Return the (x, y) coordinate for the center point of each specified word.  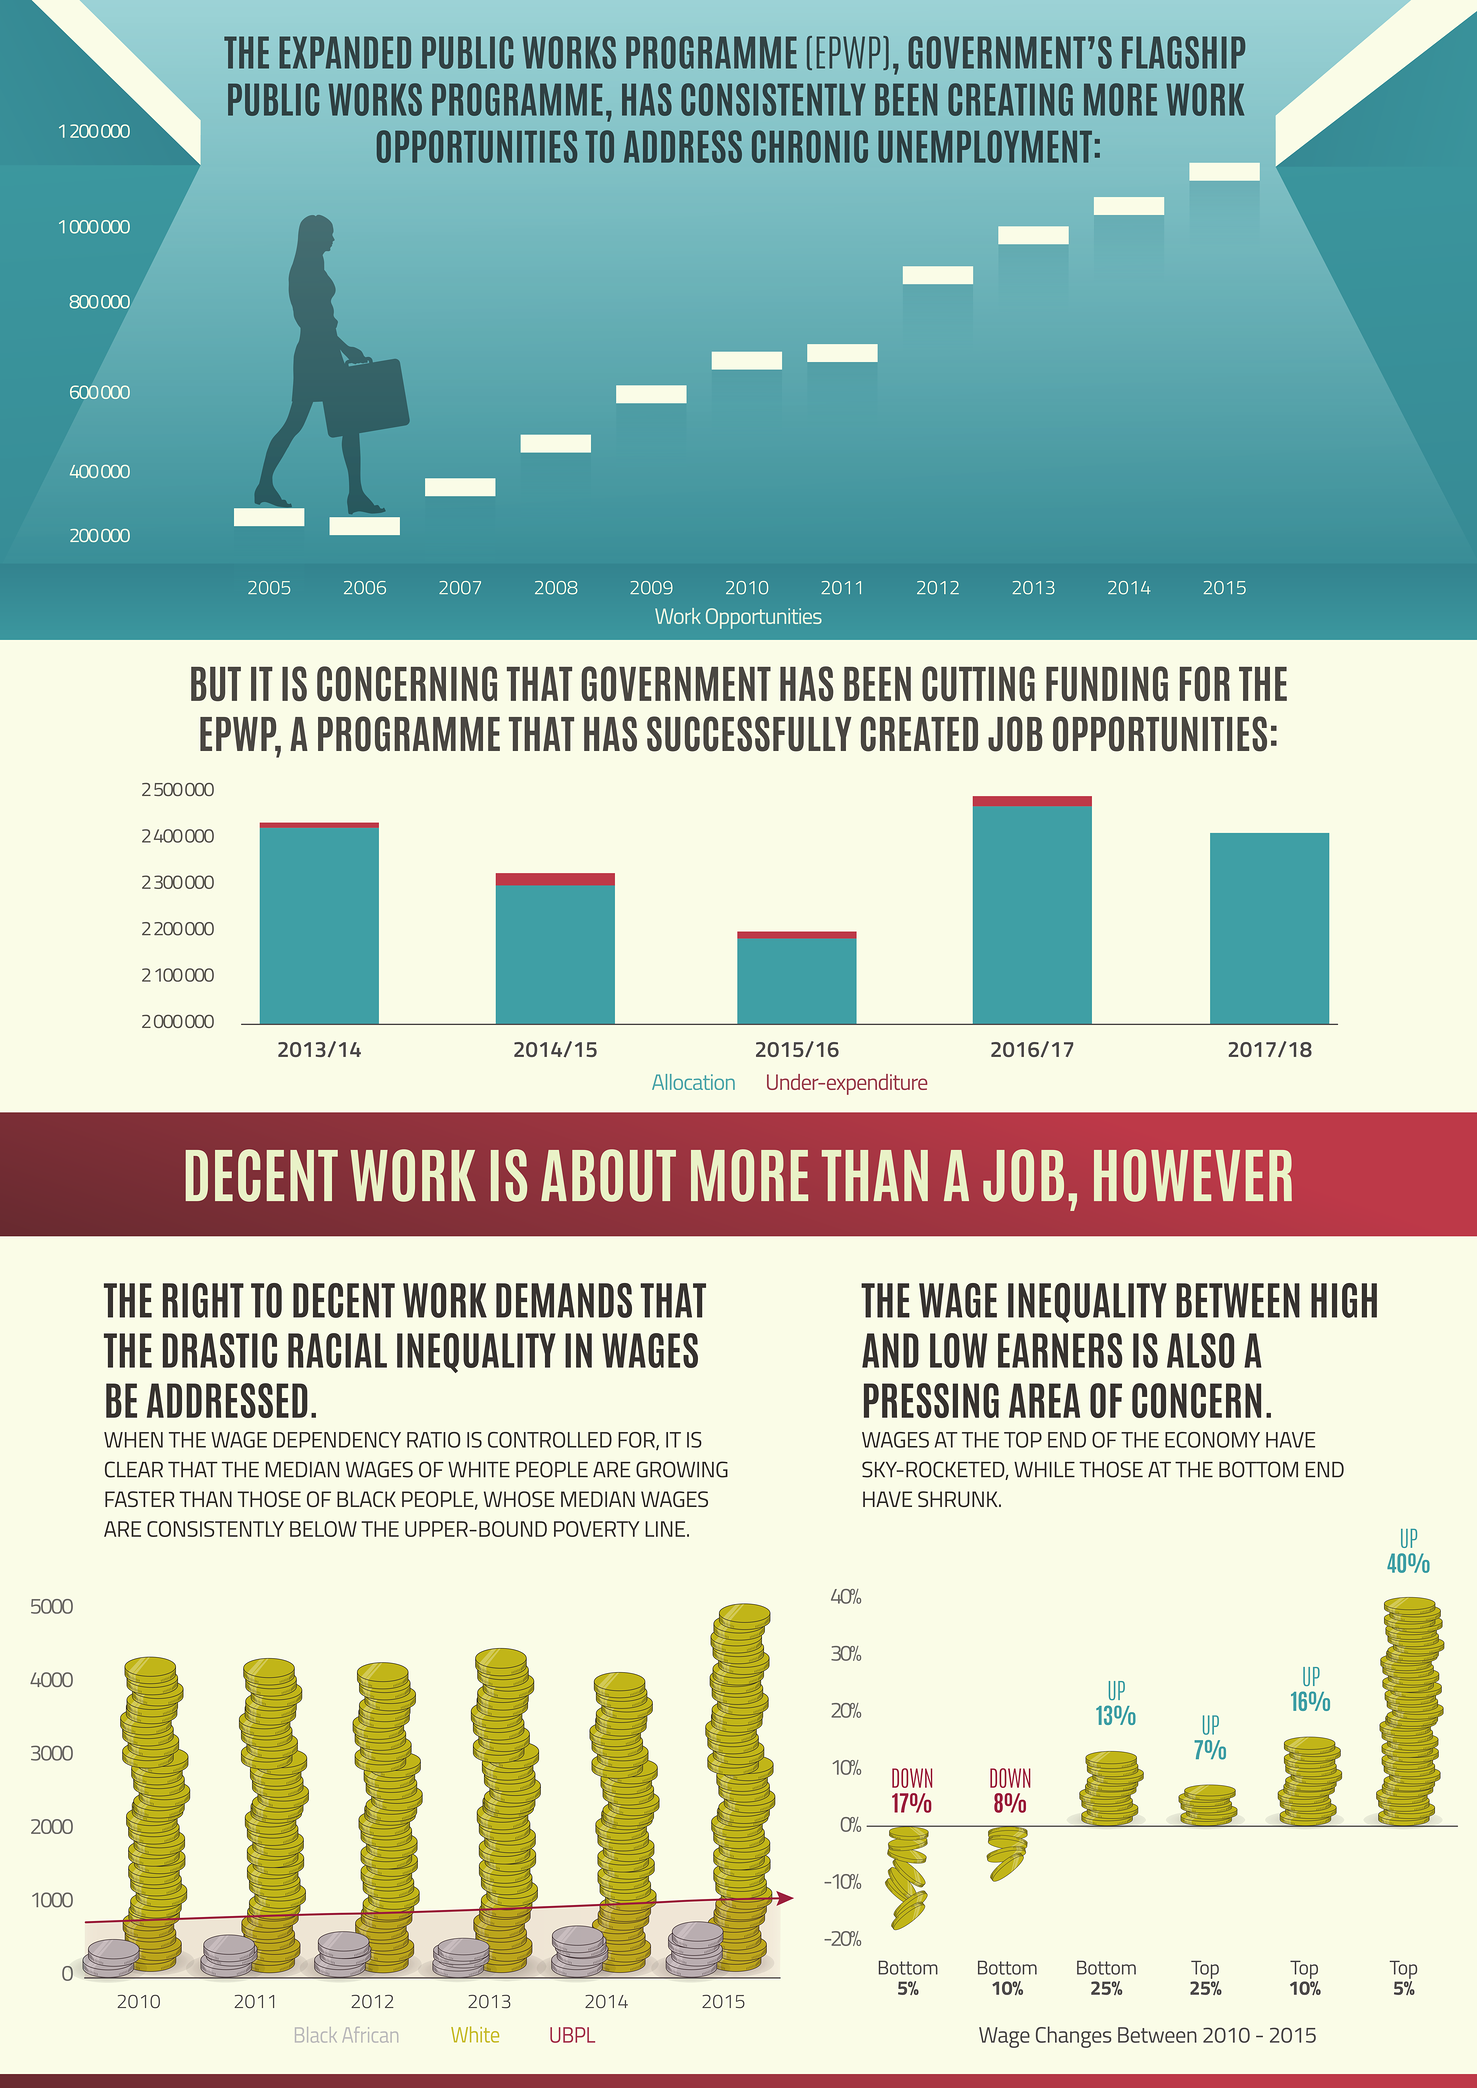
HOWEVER (1193, 1175)
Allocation (693, 1082)
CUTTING (978, 683)
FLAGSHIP (1183, 52)
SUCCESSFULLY (749, 734)
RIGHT (203, 1300)
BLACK (366, 1499)
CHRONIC (810, 146)
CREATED (919, 734)
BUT (216, 684)
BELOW (323, 1529)
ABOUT (608, 1175)
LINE (666, 1529)
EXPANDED (345, 52)
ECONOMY (1212, 1440)
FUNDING (1107, 683)
